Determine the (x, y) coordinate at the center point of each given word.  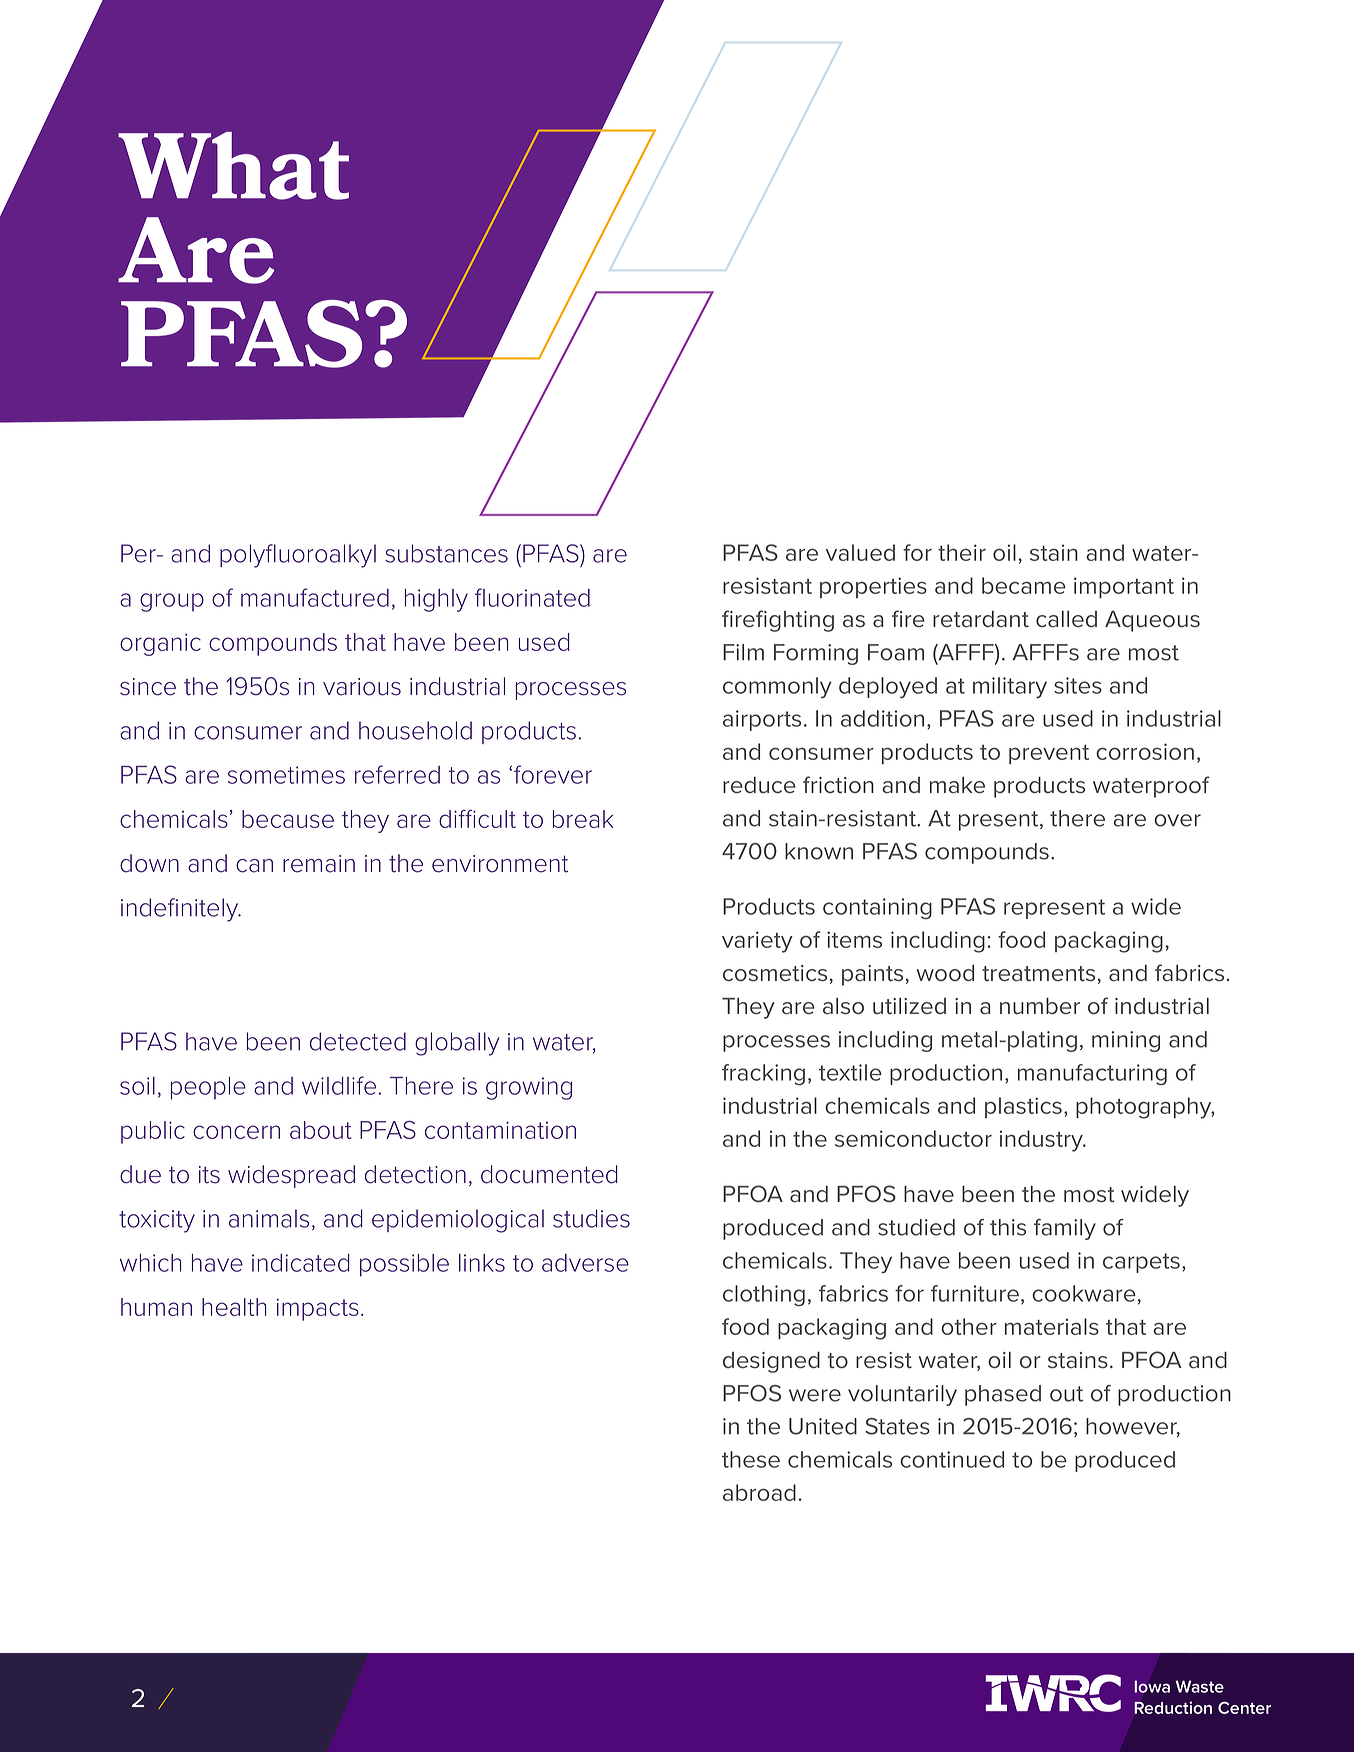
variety (757, 942)
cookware (1084, 1293)
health (234, 1307)
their (962, 552)
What (233, 166)
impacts (318, 1309)
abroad (759, 1492)
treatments (1038, 974)
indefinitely (181, 910)
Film (743, 652)
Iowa (1152, 1686)
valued (860, 552)
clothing (764, 1295)
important (1124, 587)
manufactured (315, 597)
